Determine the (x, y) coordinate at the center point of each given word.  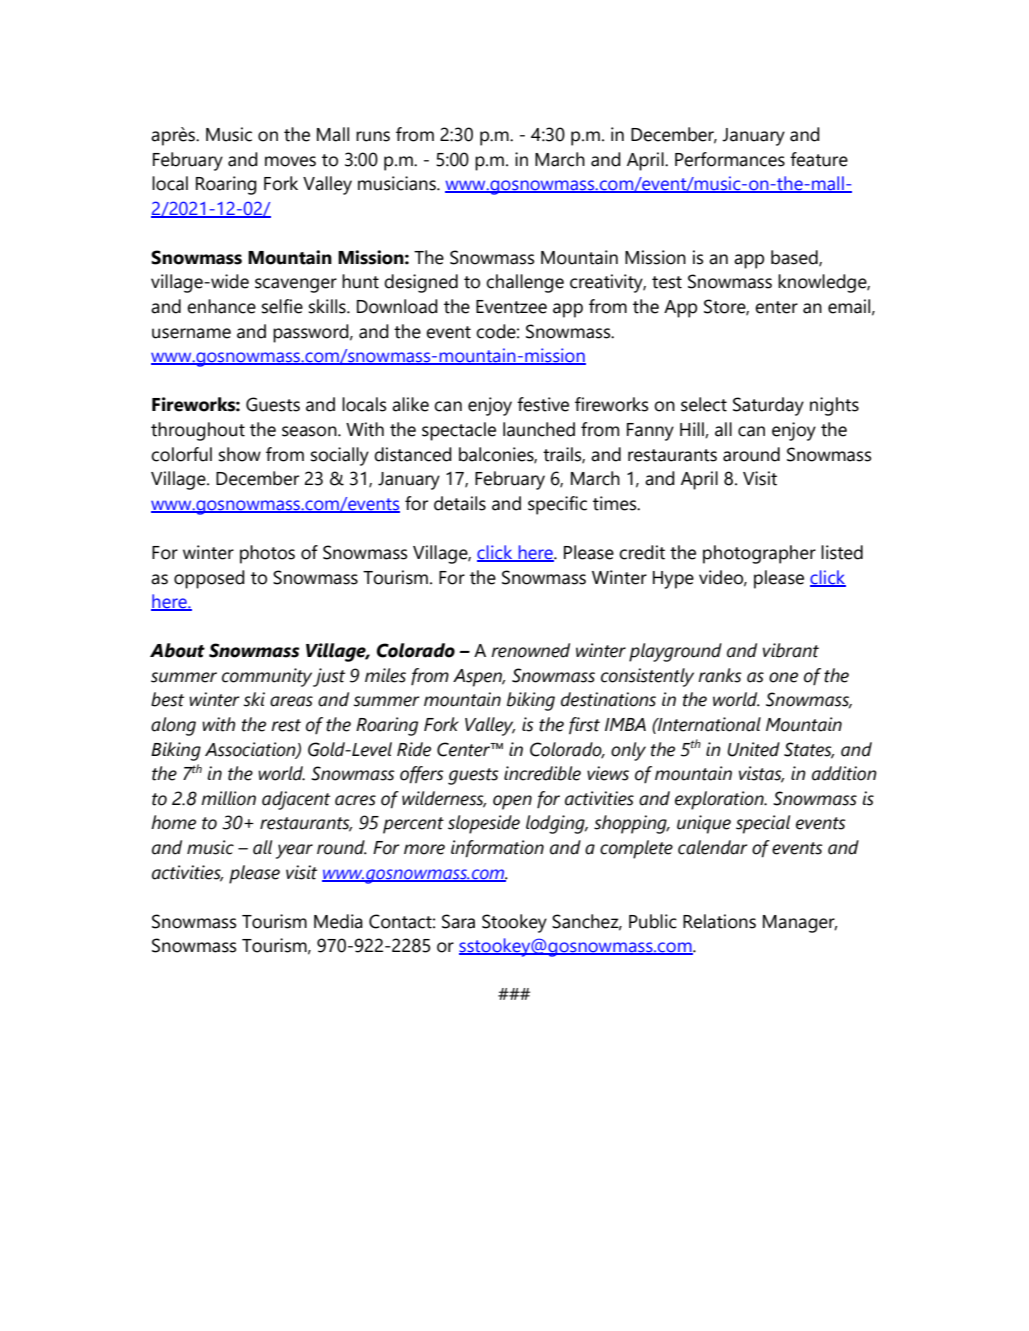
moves (290, 161)
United (753, 749)
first (584, 725)
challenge (525, 283)
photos (267, 554)
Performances (730, 159)
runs (373, 136)
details (460, 503)
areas (291, 701)
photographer (759, 554)
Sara (458, 921)
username (191, 333)
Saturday (768, 406)
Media (338, 921)
